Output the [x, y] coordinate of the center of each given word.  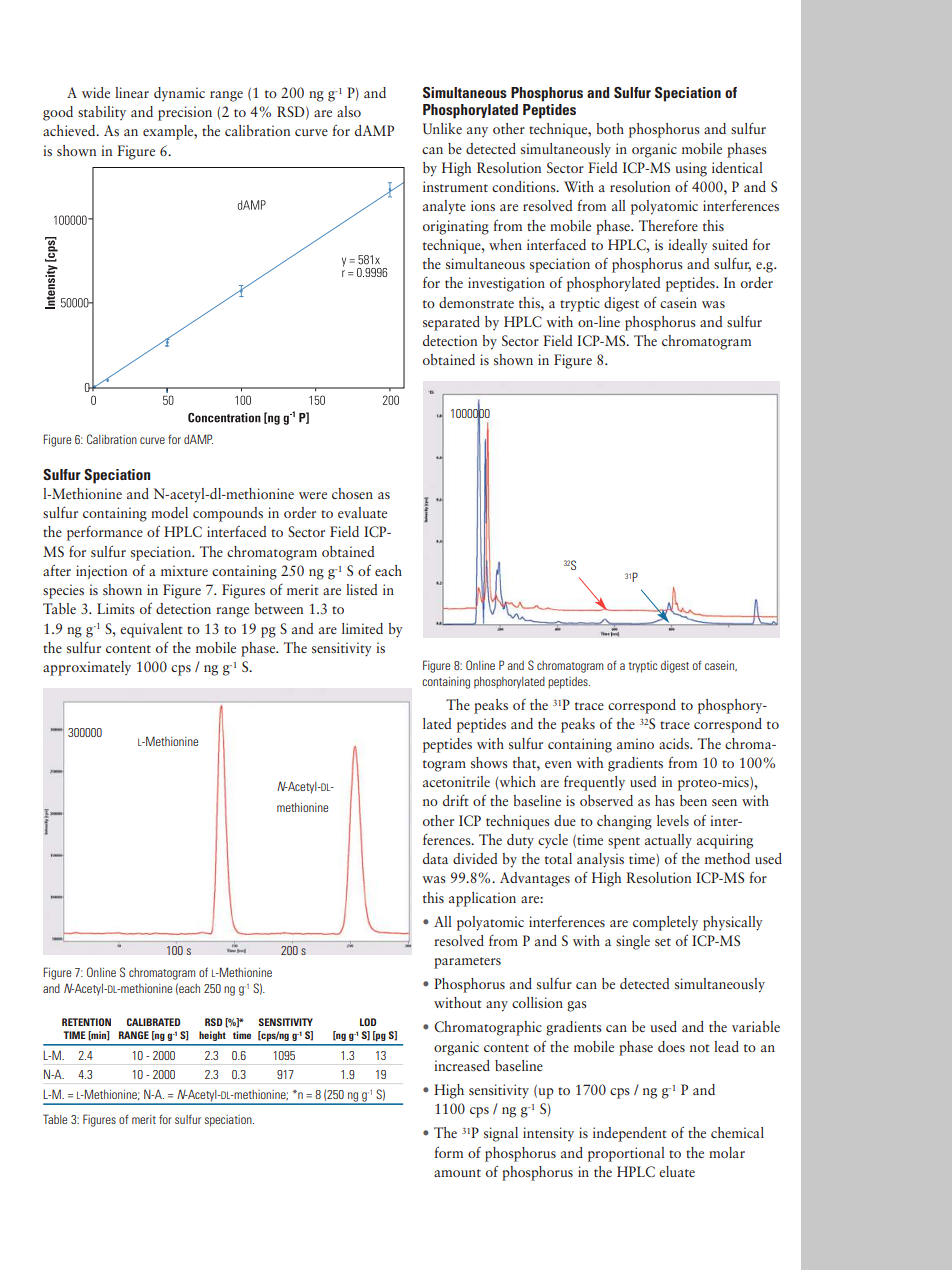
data [435, 858]
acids [675, 743]
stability [102, 113]
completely [665, 923]
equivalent [151, 630]
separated [451, 323]
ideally [688, 246]
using [691, 169]
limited [362, 628]
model [169, 512]
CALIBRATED [153, 1022]
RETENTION [86, 1022]
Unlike [442, 129]
